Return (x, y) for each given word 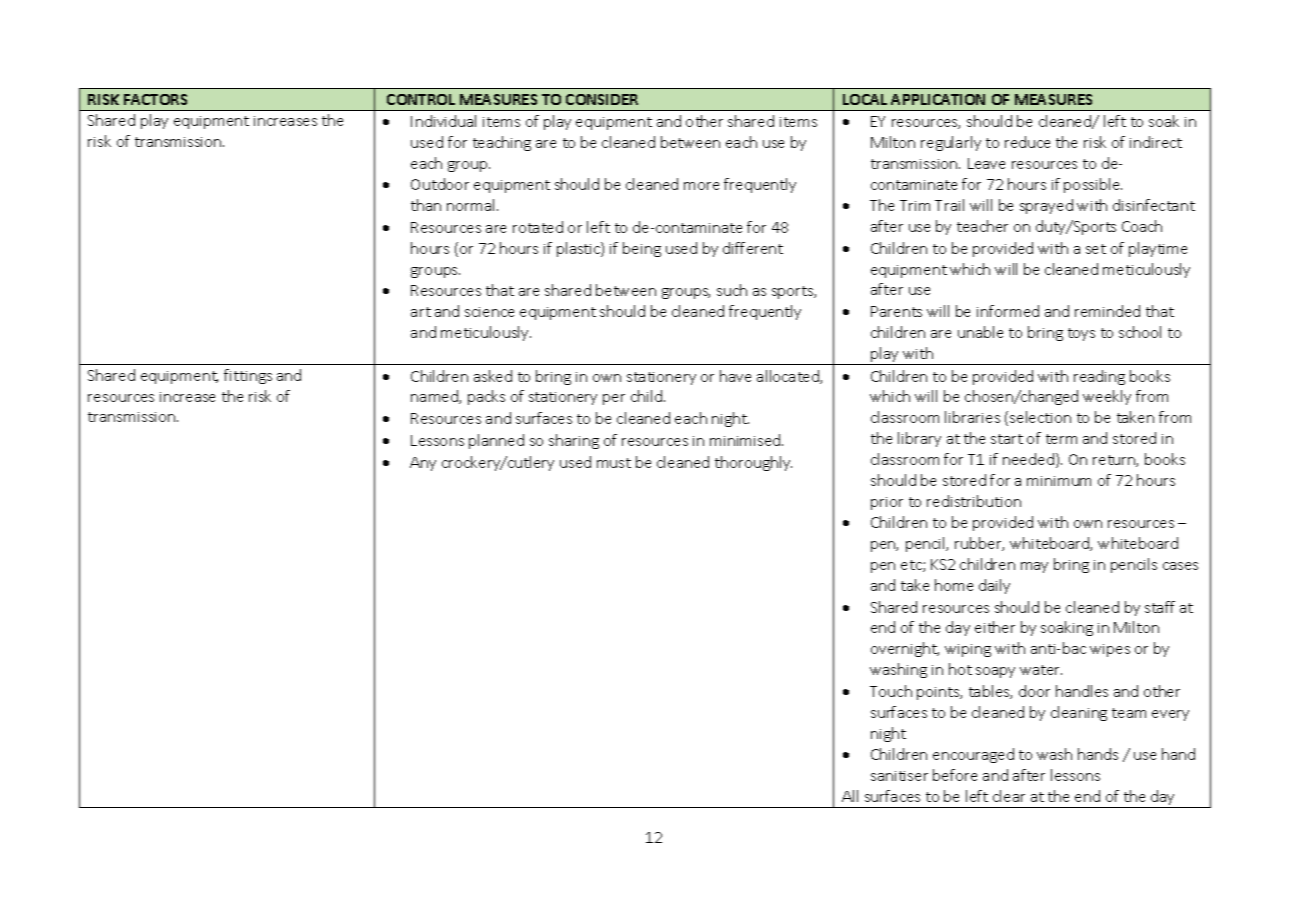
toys (1081, 334)
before (955, 775)
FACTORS (155, 99)
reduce (1027, 142)
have (735, 376)
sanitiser (899, 776)
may (1034, 567)
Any (423, 464)
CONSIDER (602, 99)
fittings (248, 376)
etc (912, 566)
